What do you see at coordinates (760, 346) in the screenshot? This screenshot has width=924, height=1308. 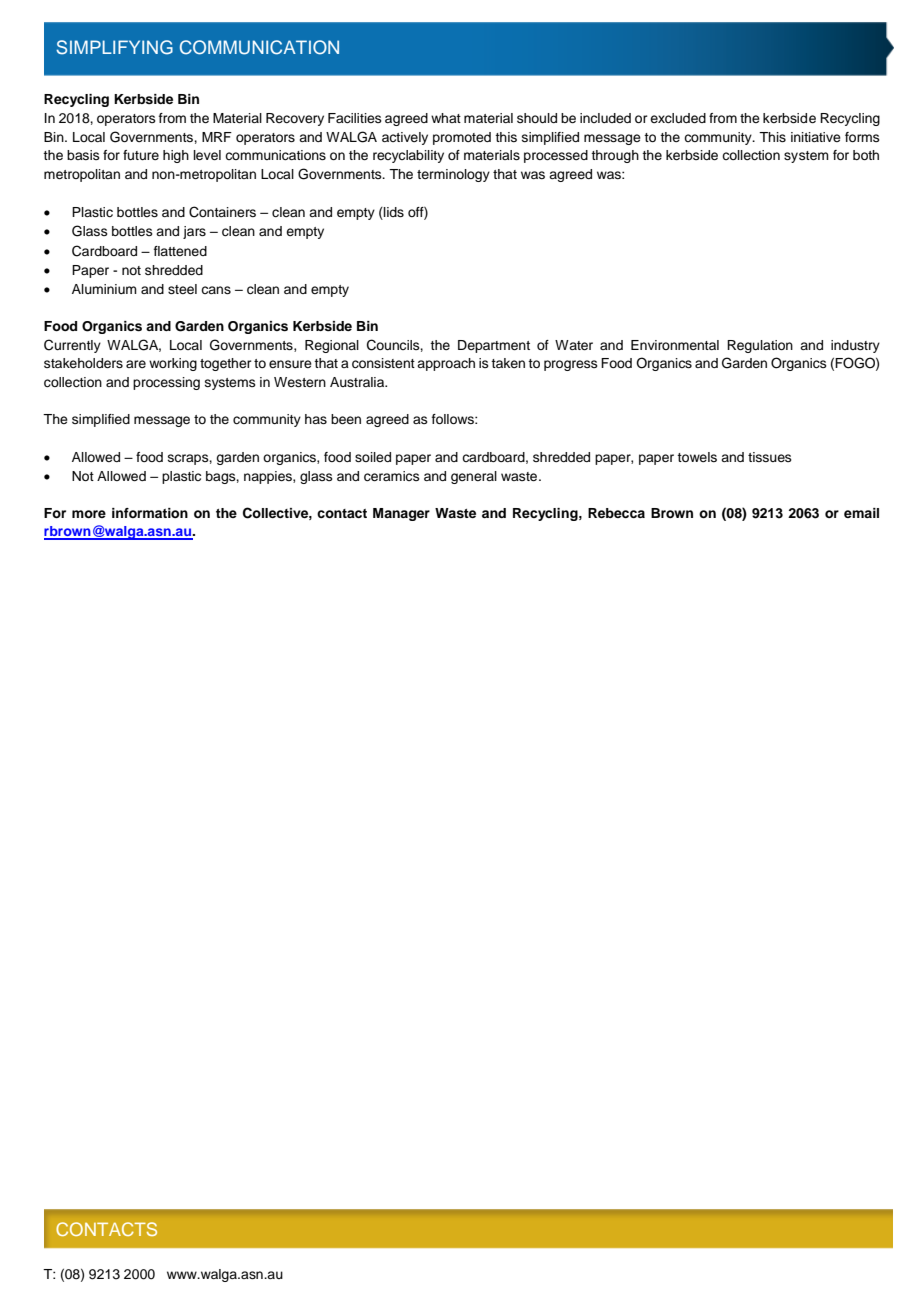 I see `Regulation` at bounding box center [760, 346].
